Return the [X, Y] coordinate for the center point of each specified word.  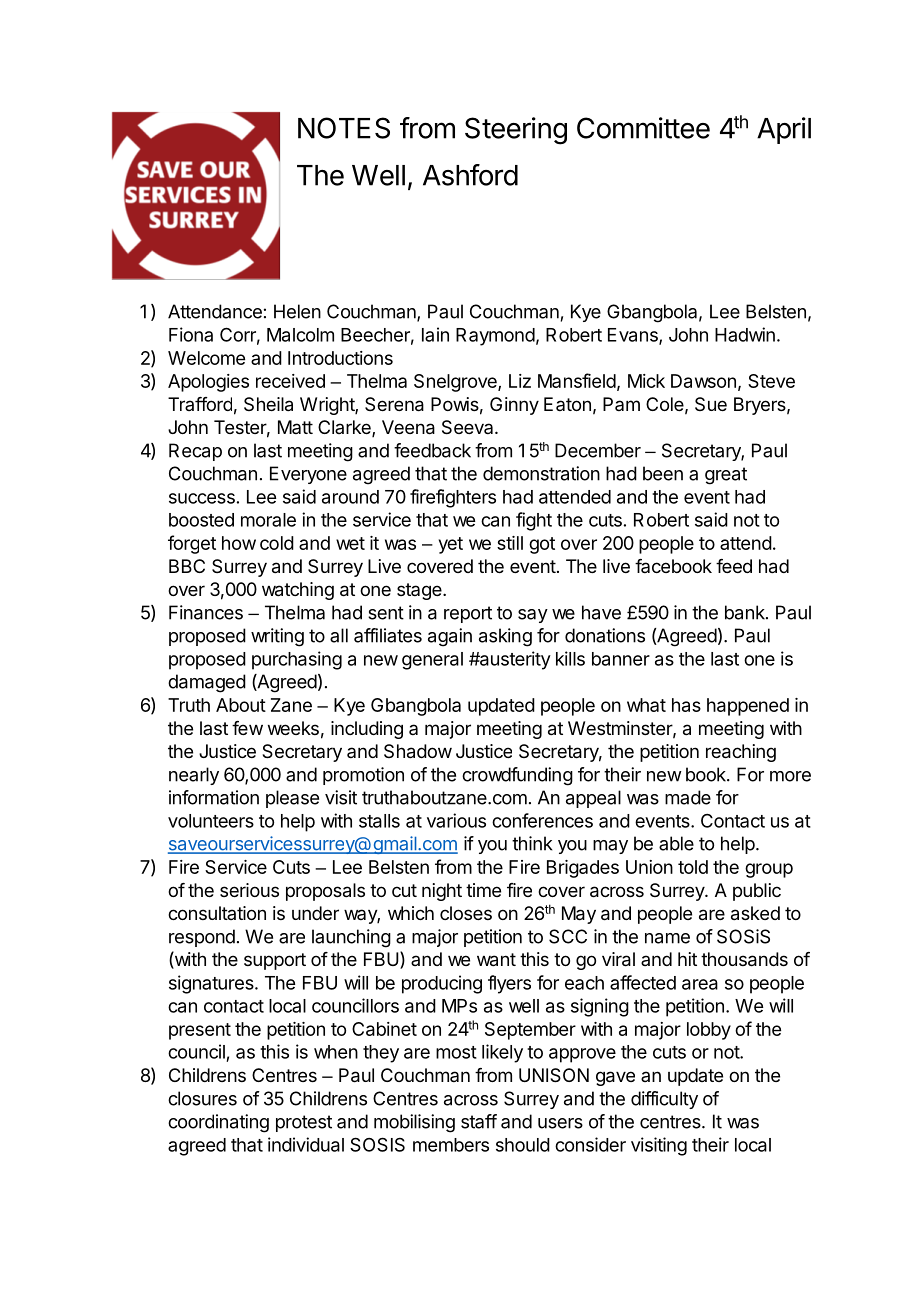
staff [479, 1121]
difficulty [664, 1100]
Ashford [470, 175]
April [784, 130]
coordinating [218, 1123]
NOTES [344, 128]
